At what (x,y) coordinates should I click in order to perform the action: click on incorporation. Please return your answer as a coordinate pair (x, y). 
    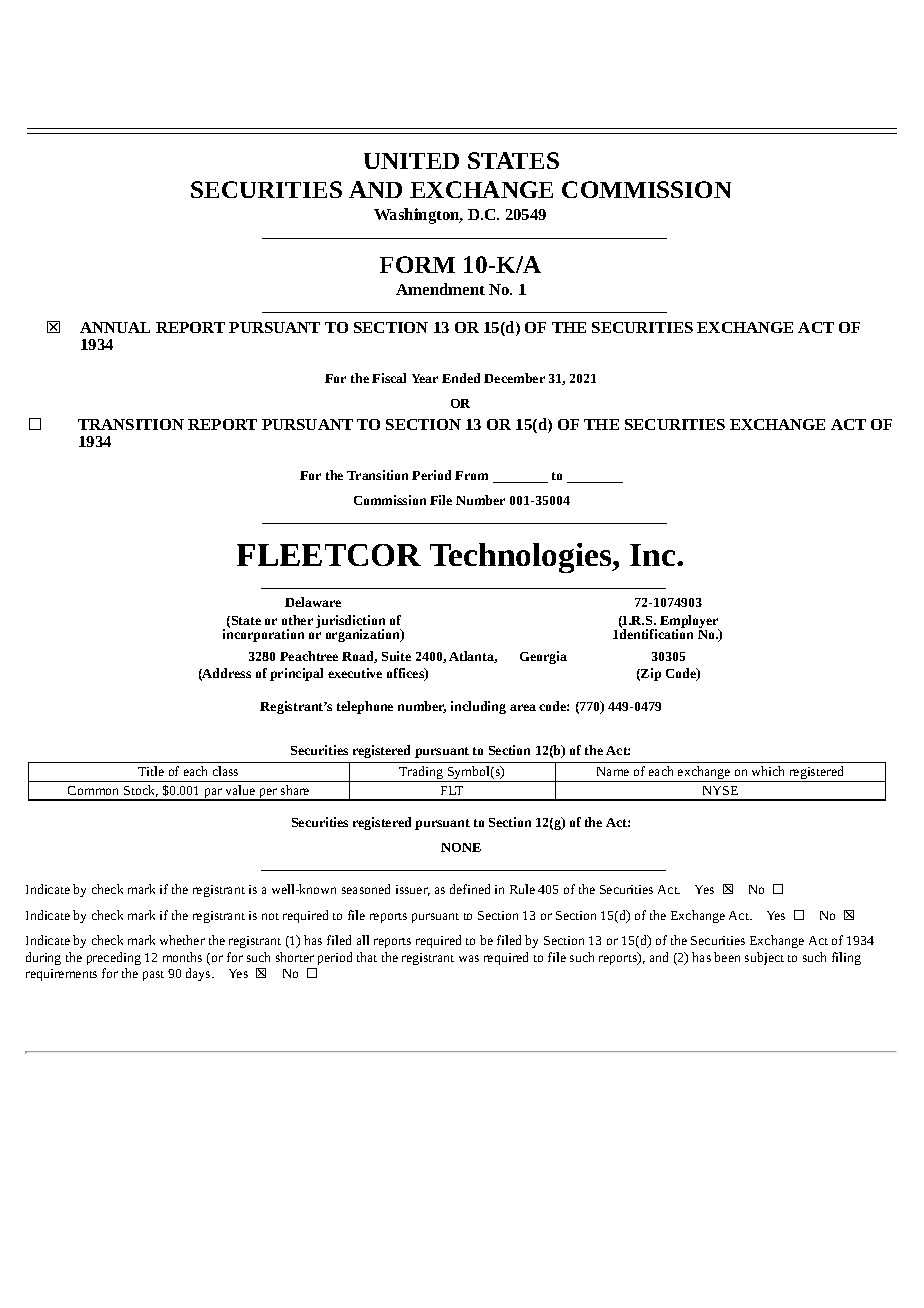
    Looking at the image, I should click on (263, 634).
